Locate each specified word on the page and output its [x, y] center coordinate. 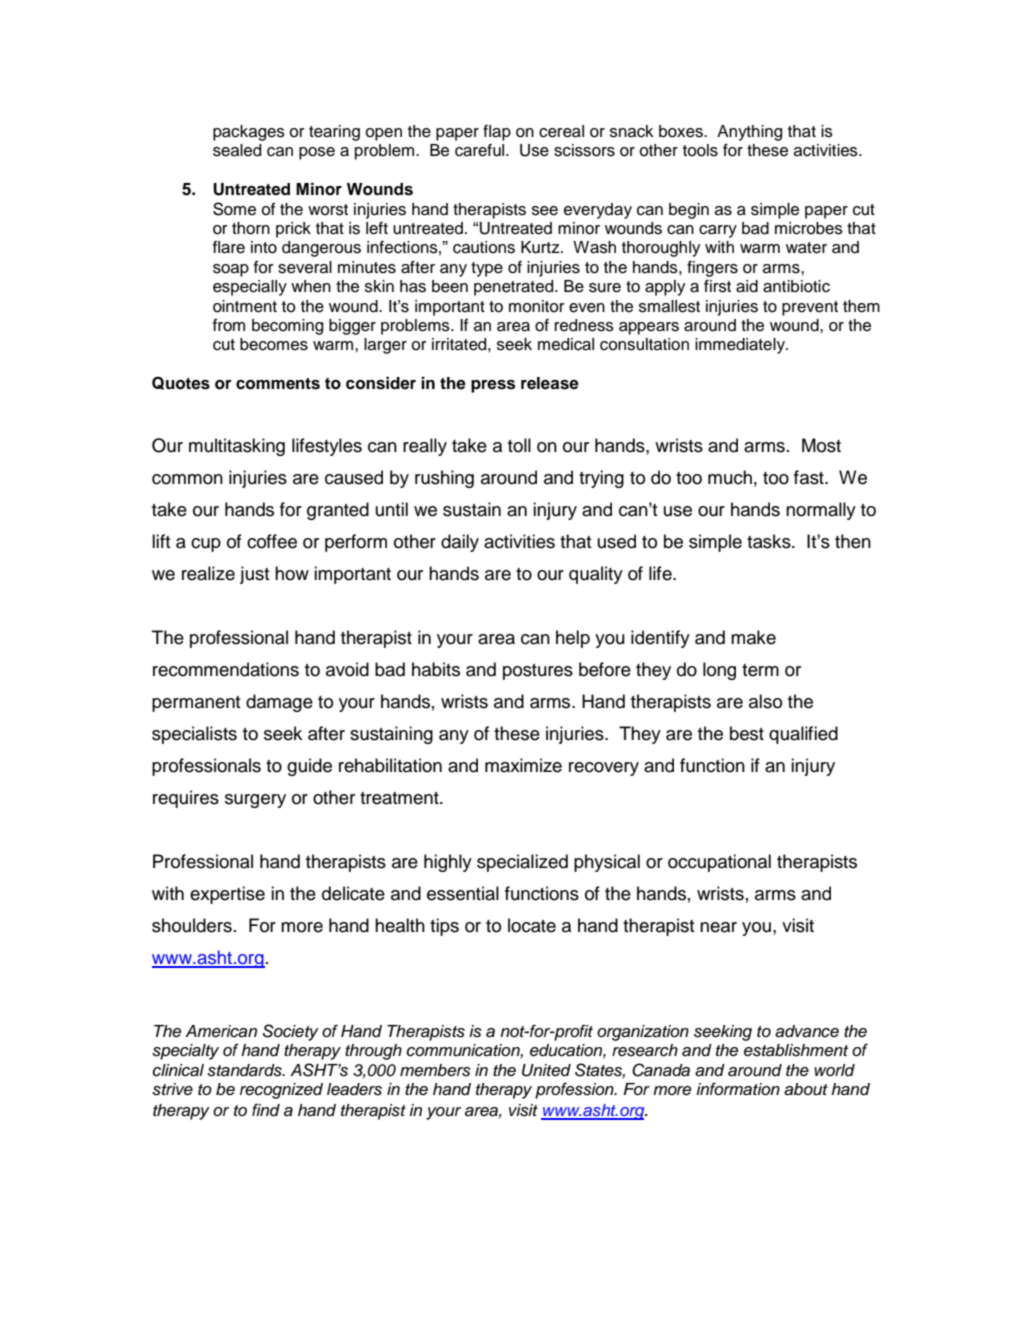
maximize [523, 765]
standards [245, 1070]
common [187, 479]
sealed [237, 150]
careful [481, 150]
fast [810, 477]
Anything [749, 133]
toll [519, 445]
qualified [803, 735]
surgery [255, 801]
